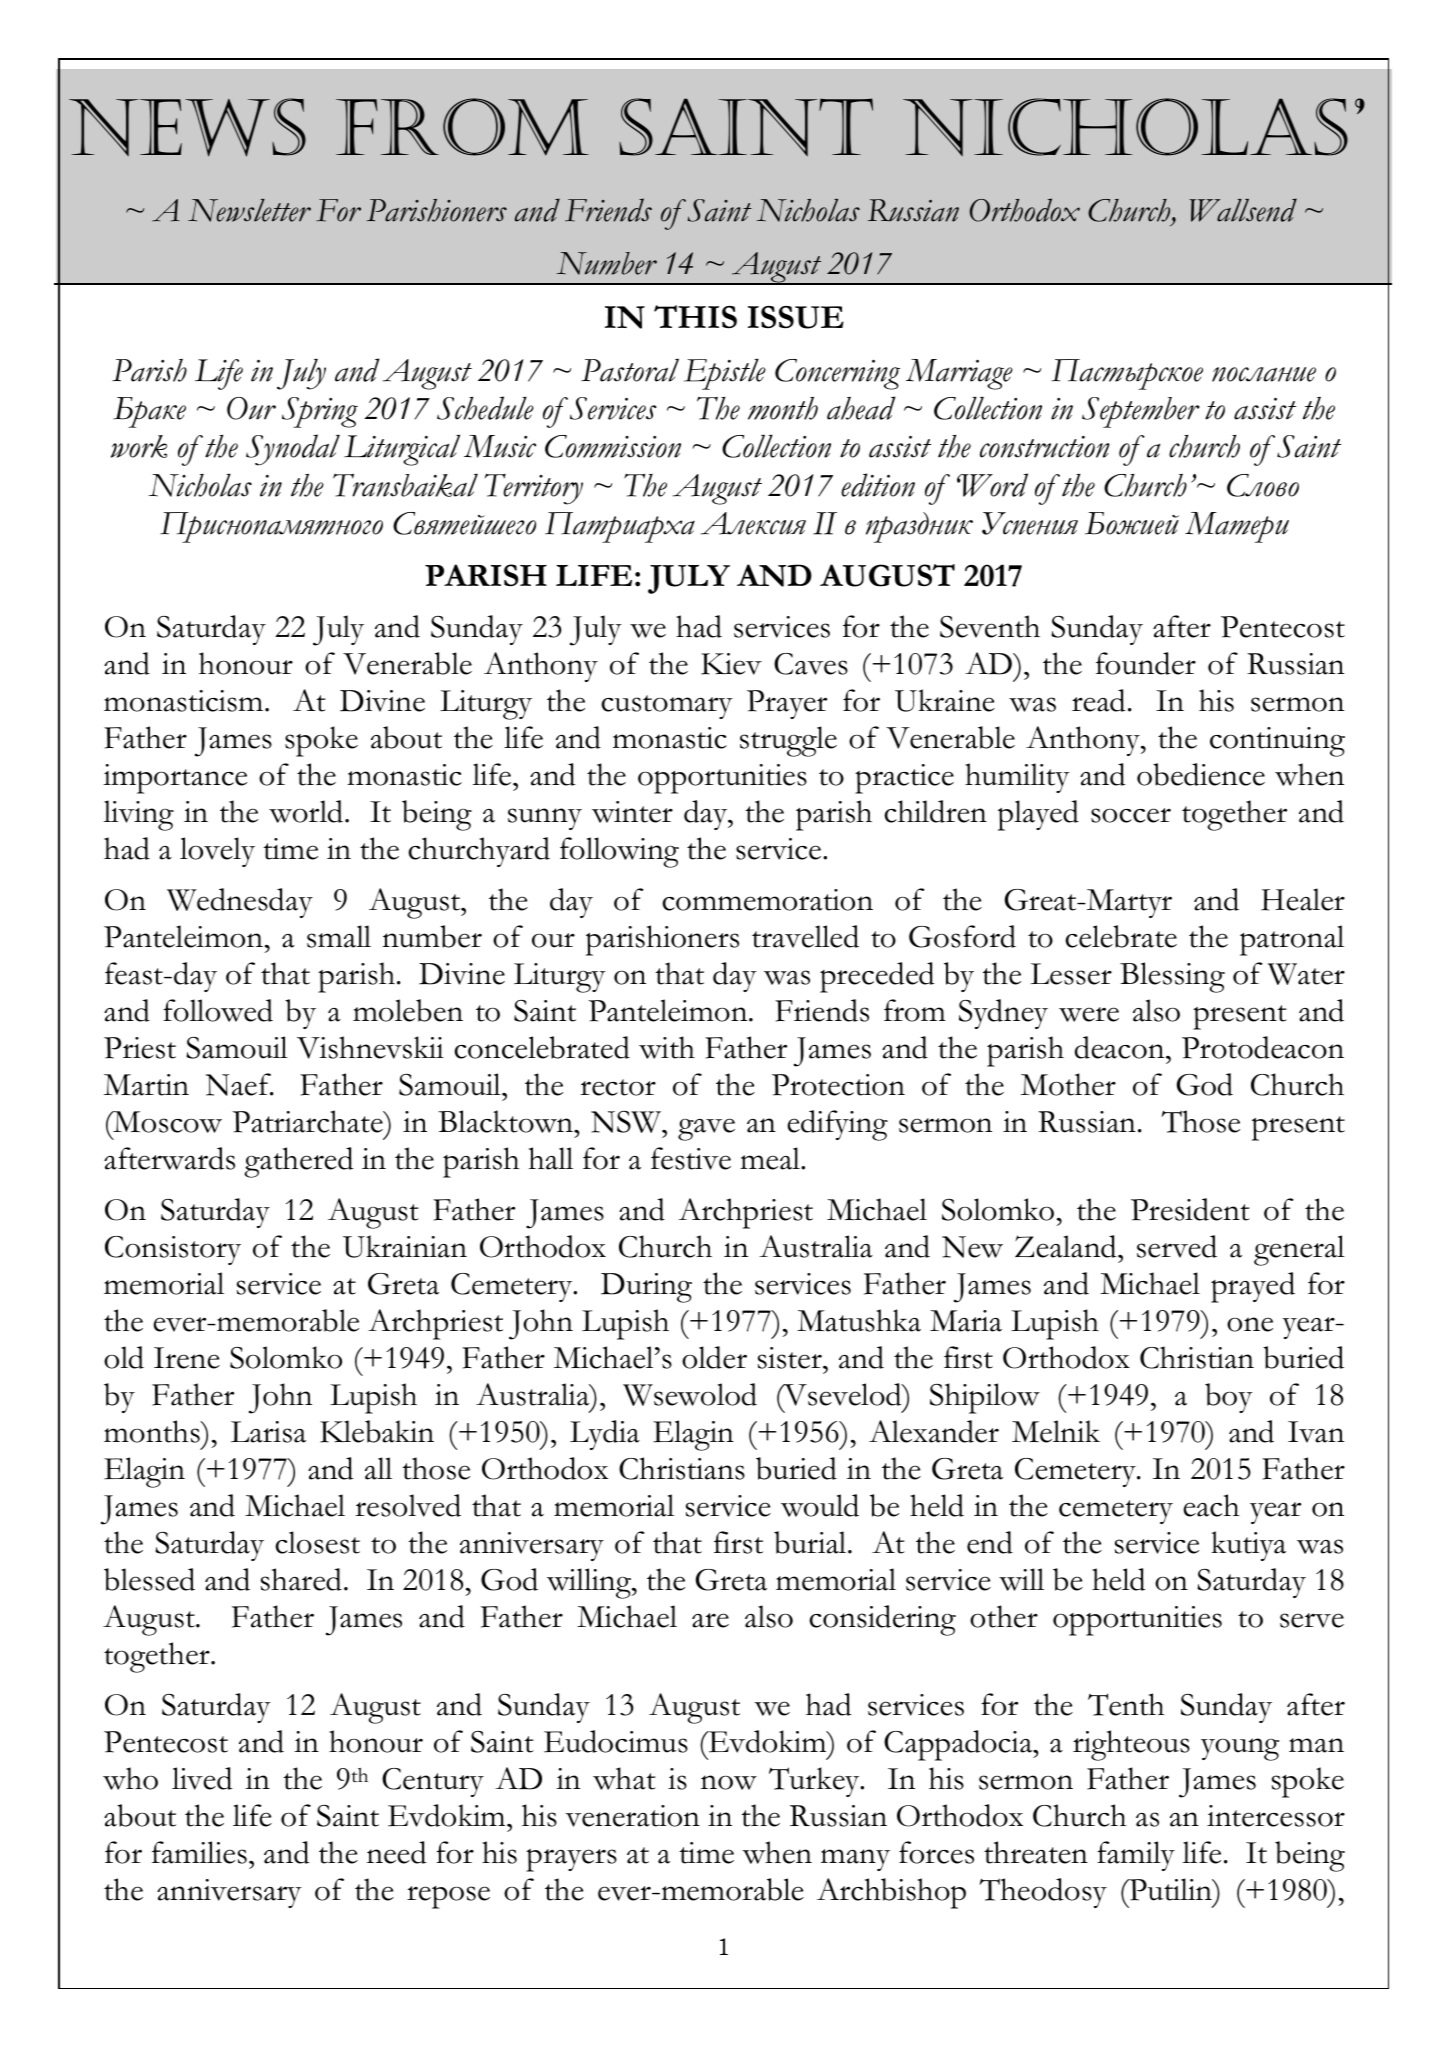 This screenshot has width=1447, height=2048. What do you see at coordinates (320, 412) in the screenshot?
I see `Spring` at bounding box center [320, 412].
